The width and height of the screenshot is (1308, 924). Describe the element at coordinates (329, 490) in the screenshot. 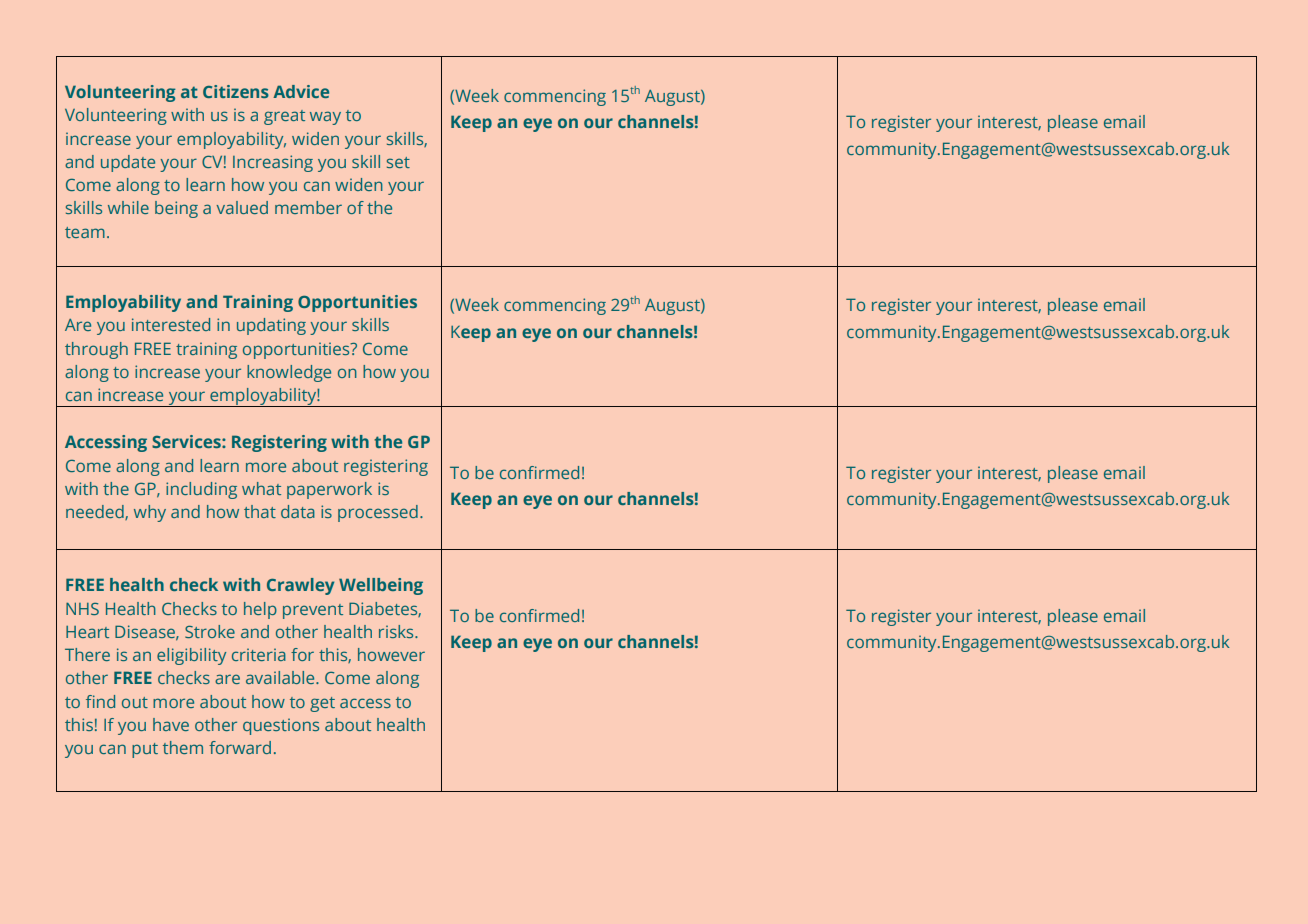

I see `paperwork` at that location.
